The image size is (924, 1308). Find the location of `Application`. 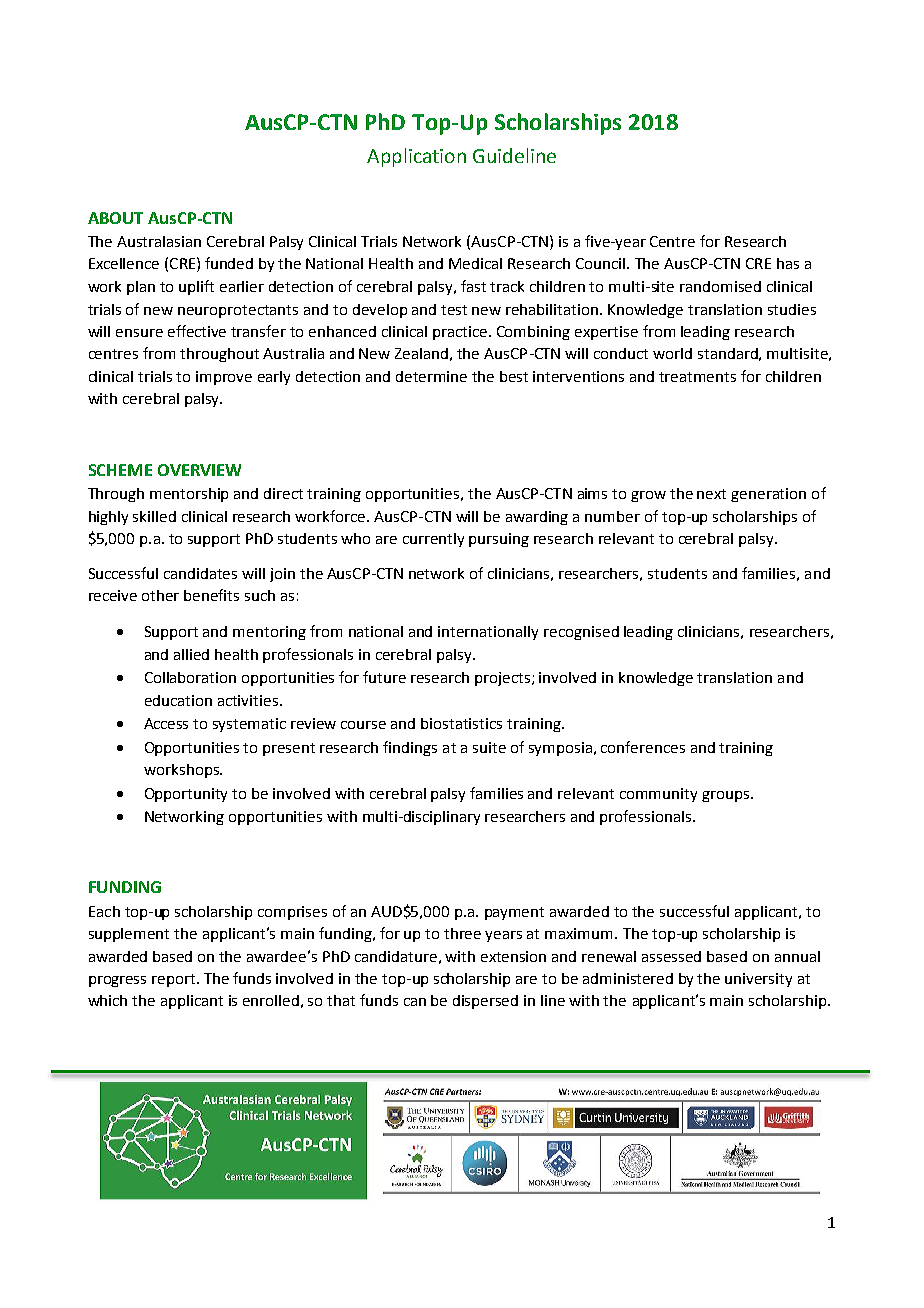

Application is located at coordinates (416, 157).
